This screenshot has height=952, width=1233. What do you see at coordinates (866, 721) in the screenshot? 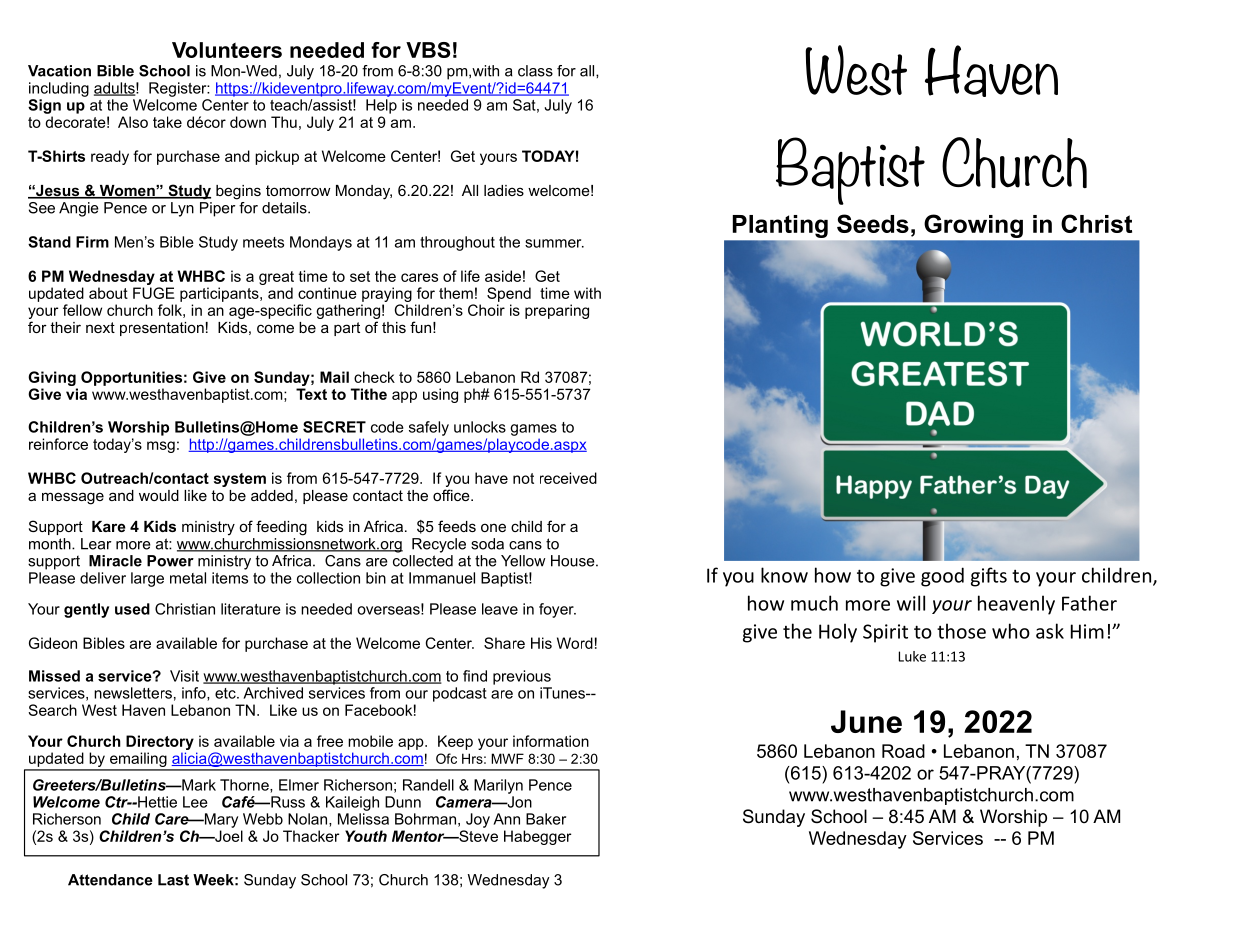
I see `June` at bounding box center [866, 721].
